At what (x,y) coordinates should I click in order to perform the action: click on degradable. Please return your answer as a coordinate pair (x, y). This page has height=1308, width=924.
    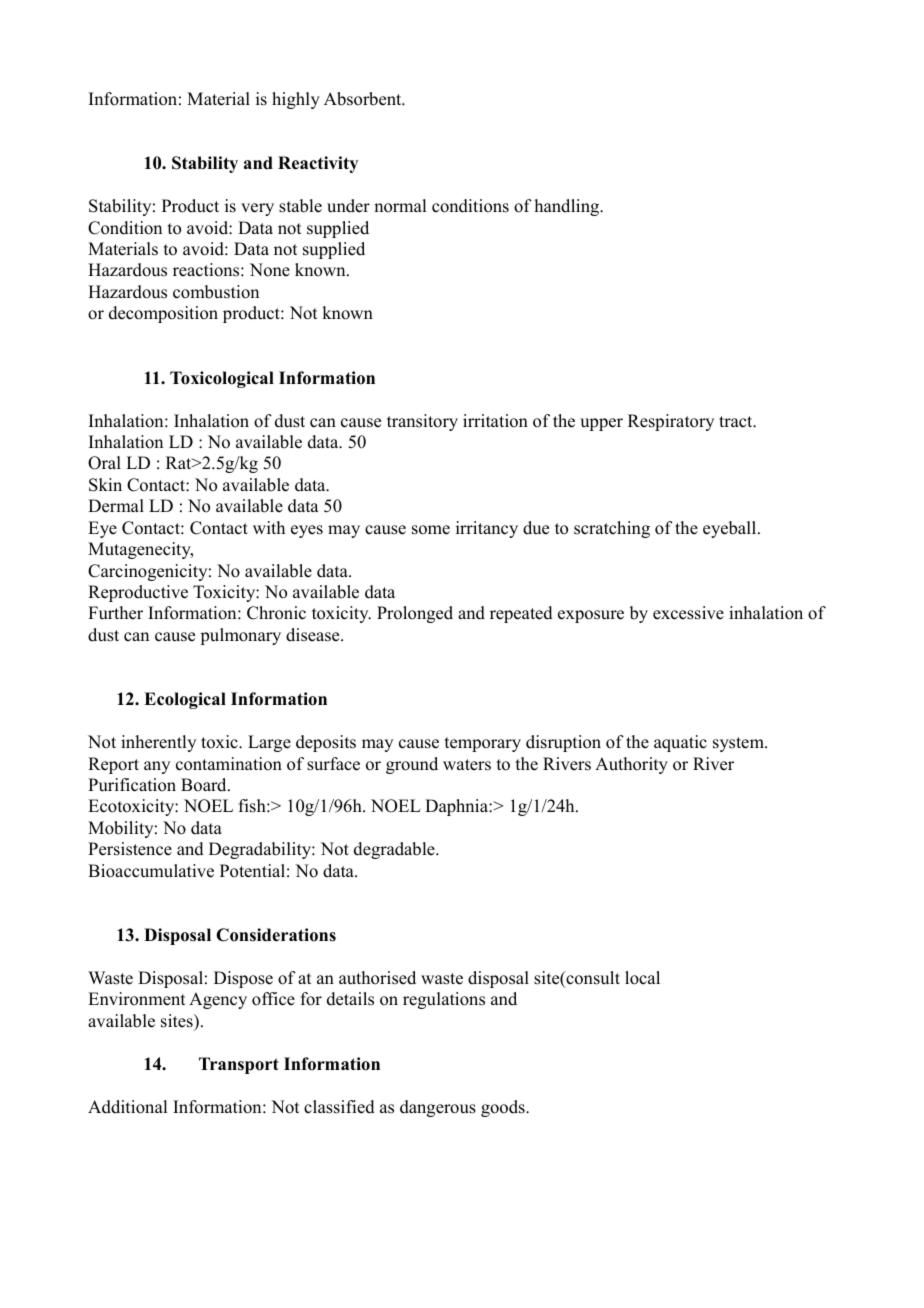
    Looking at the image, I should click on (395, 850).
